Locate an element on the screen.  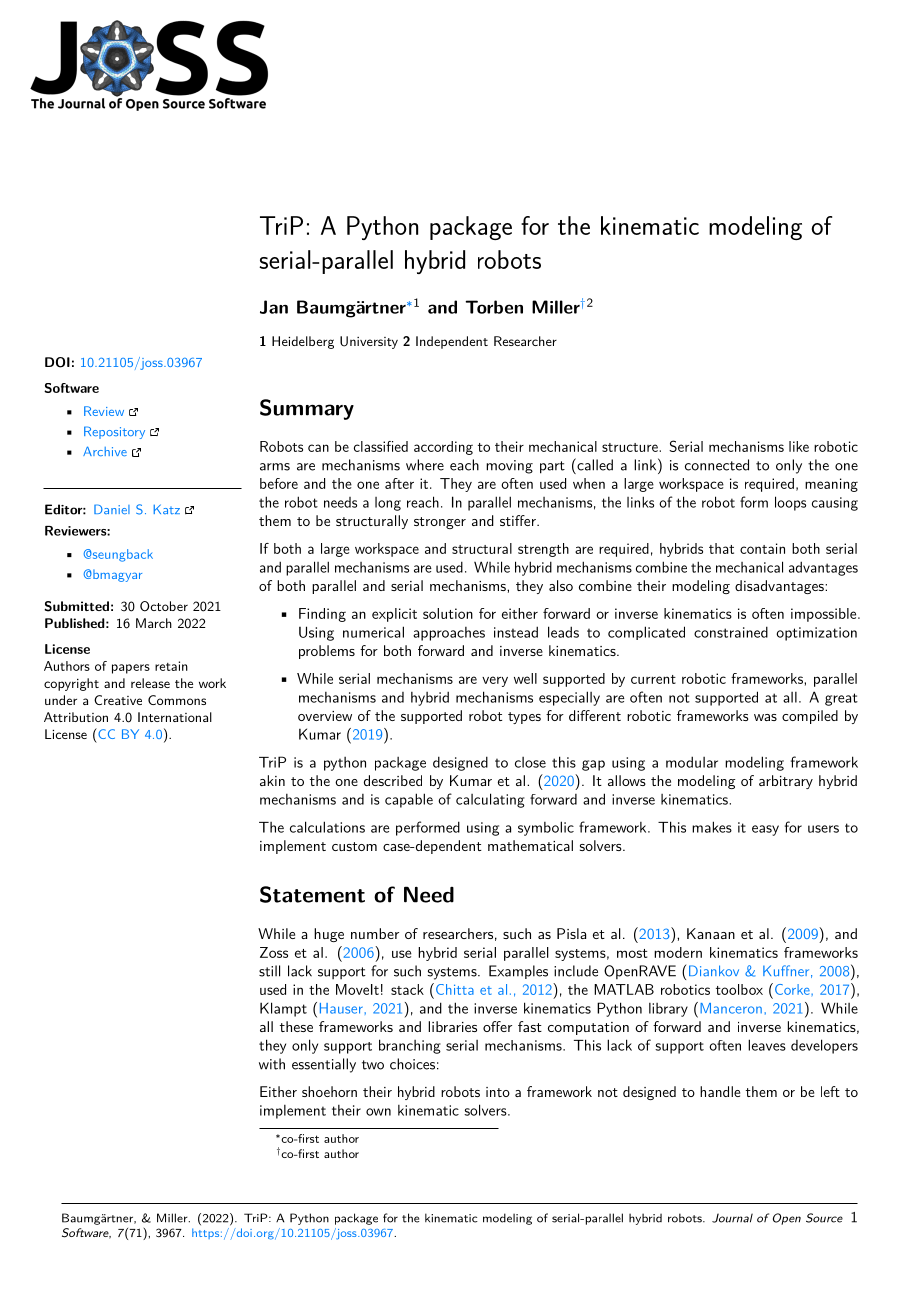
Jan is located at coordinates (274, 307).
